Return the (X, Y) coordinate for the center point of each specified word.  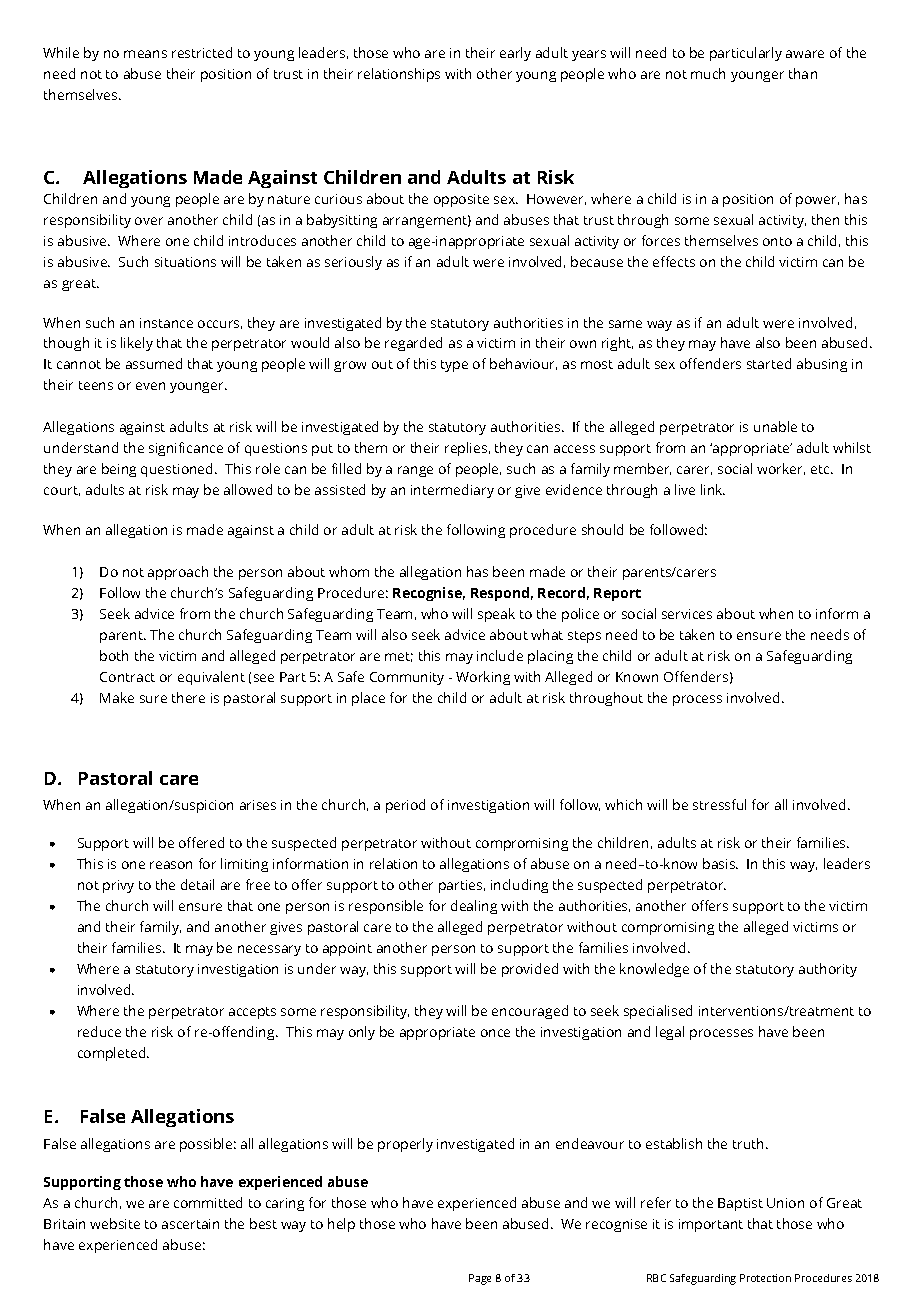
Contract (127, 677)
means (145, 54)
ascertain (190, 1224)
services (687, 614)
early (515, 54)
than (803, 73)
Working (483, 678)
